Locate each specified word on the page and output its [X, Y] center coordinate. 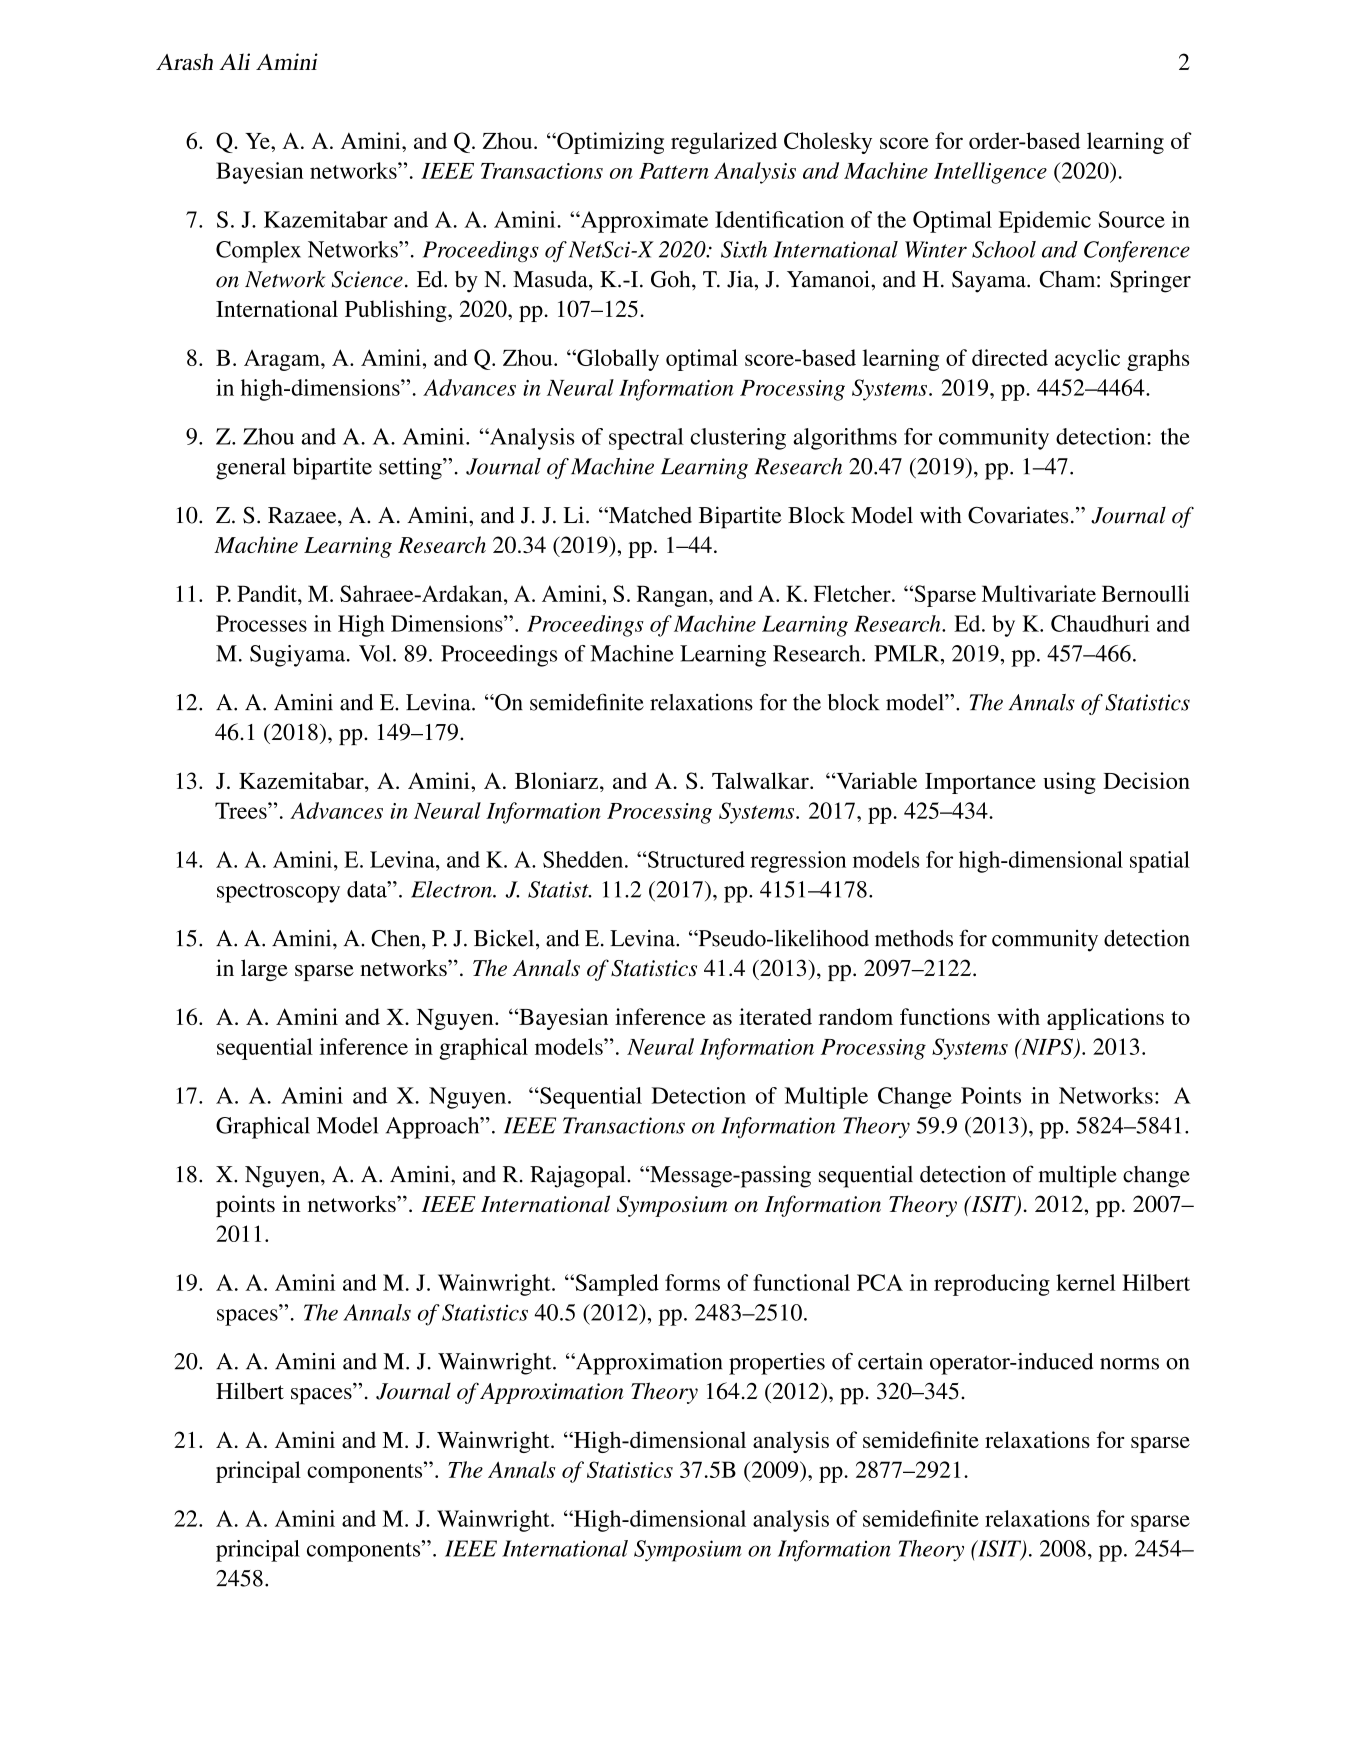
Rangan [673, 596]
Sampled [616, 1285]
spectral [646, 439]
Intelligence [990, 173]
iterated [775, 1016]
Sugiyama [299, 656]
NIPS [1046, 1046]
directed [1010, 357]
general [251, 469]
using [1069, 783]
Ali [234, 61]
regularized [724, 143]
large [264, 970]
